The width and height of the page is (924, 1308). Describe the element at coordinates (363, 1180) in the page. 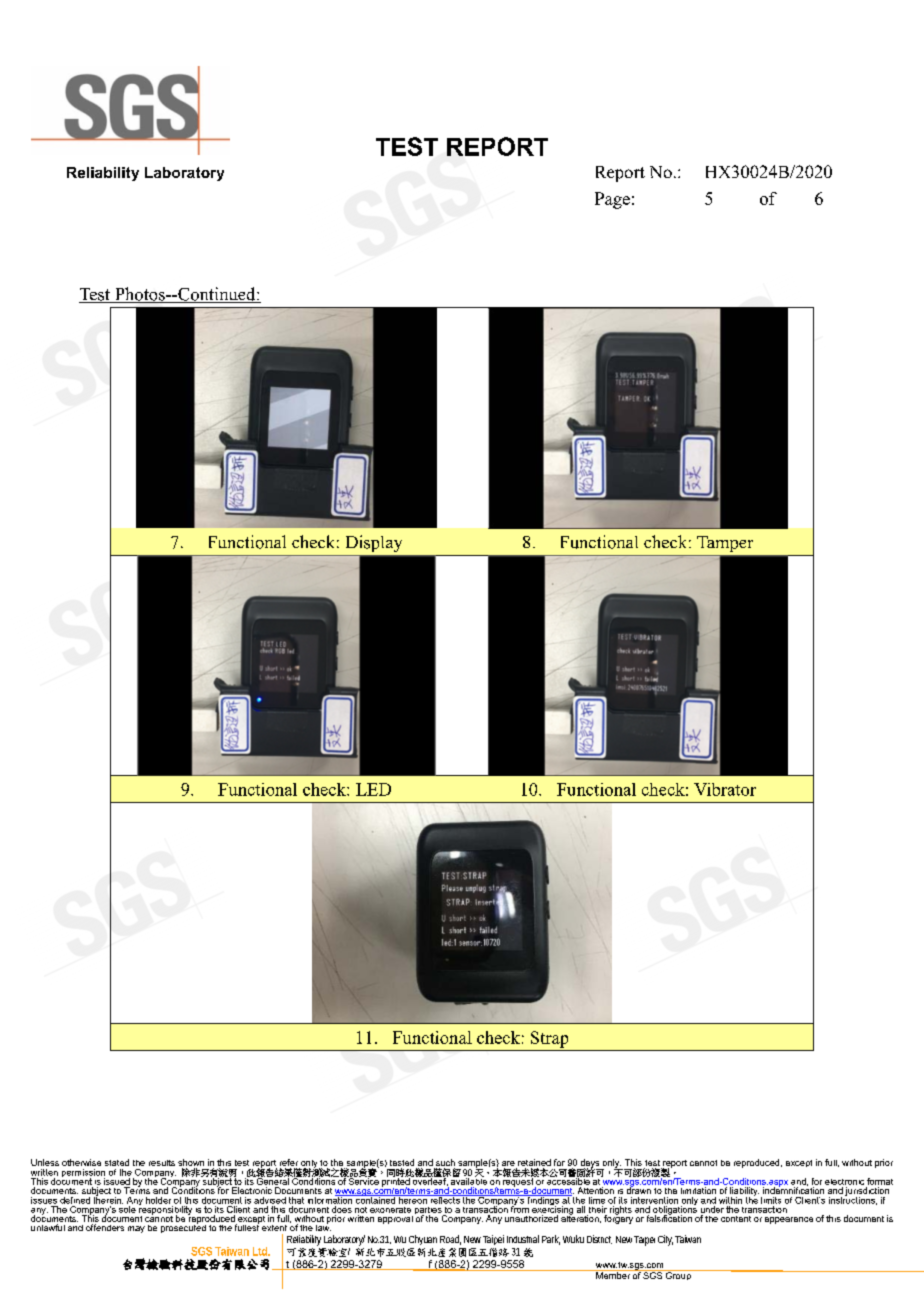

I see `Service` at that location.
